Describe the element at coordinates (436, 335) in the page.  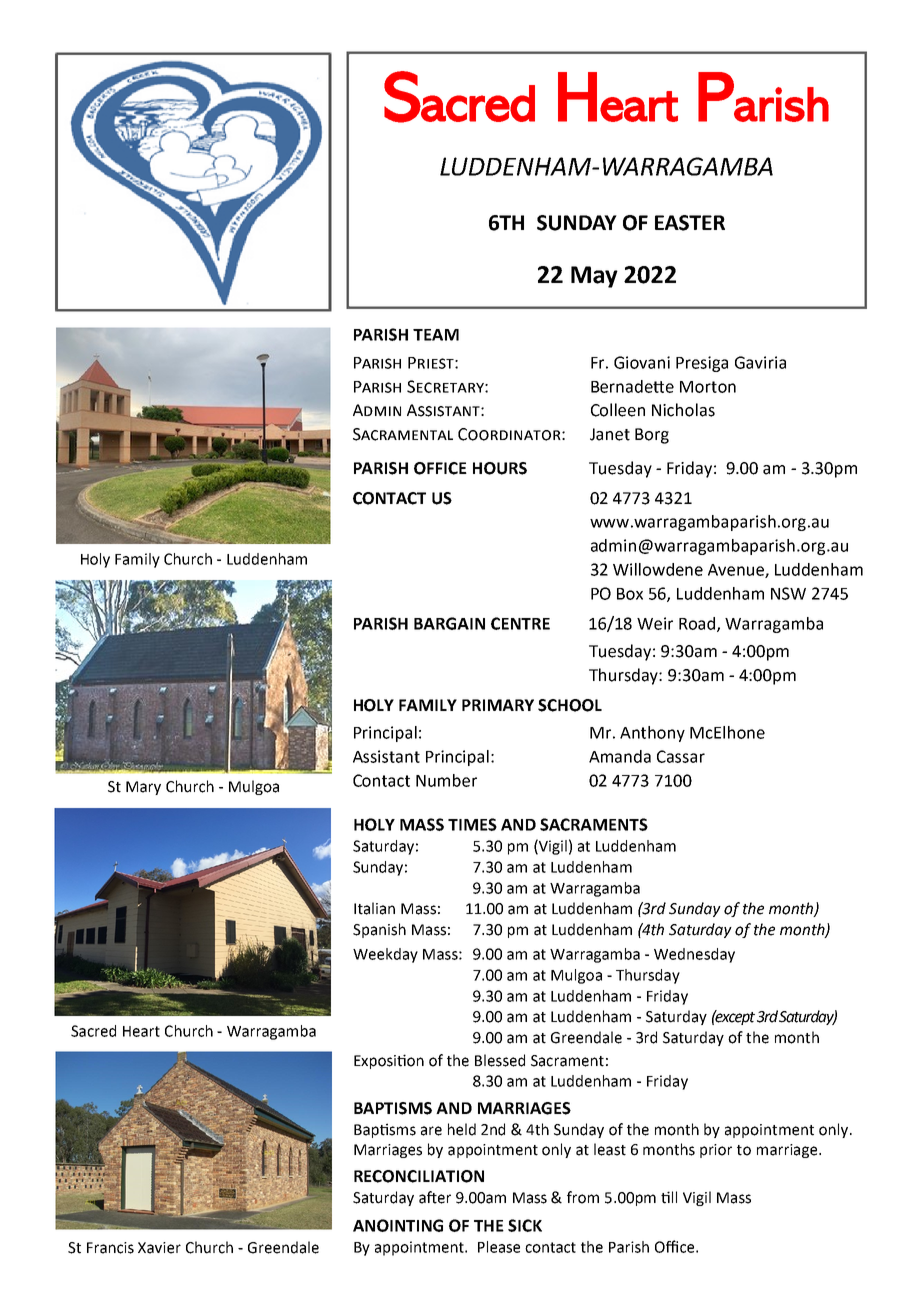
I see `TEAM` at that location.
